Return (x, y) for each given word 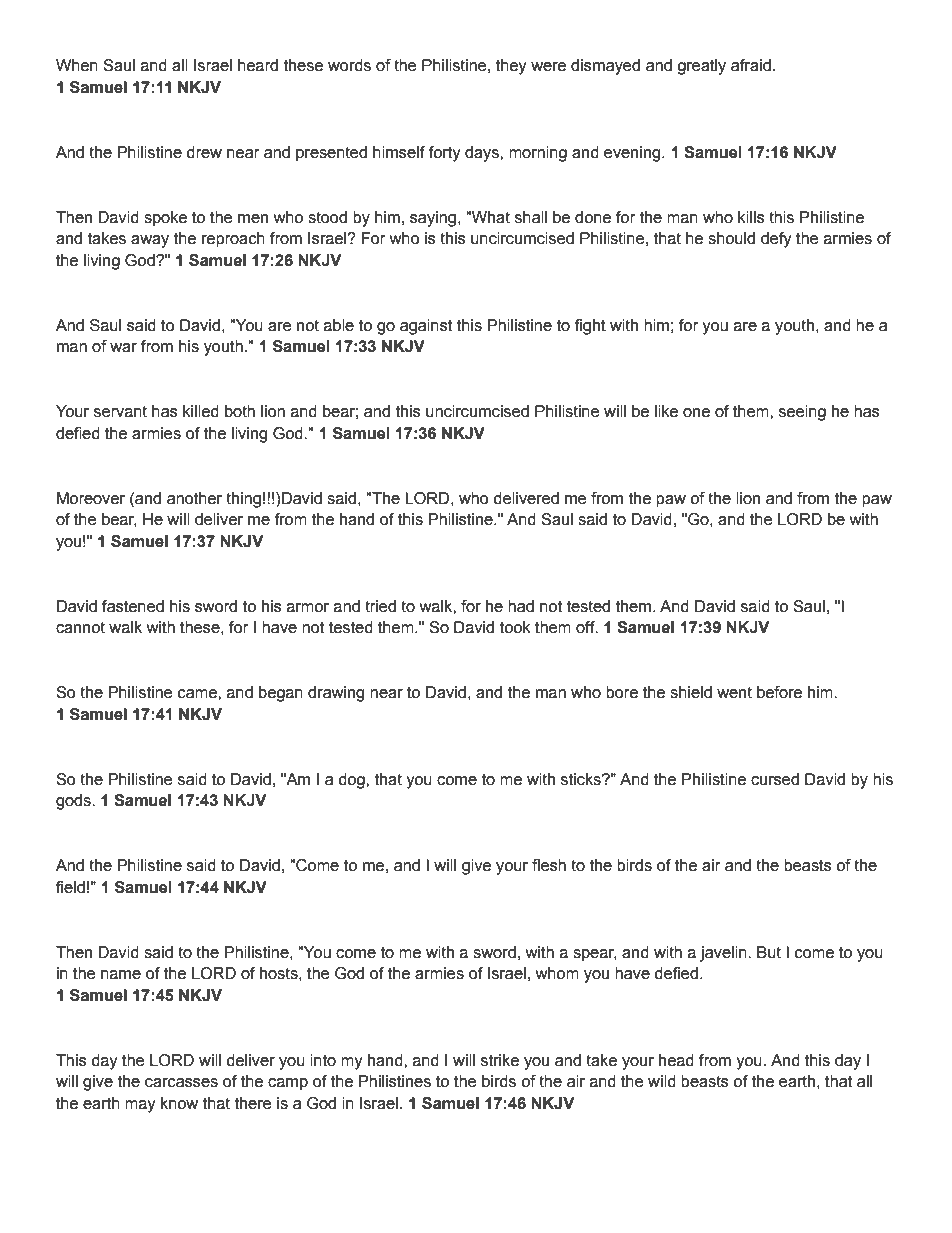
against (426, 327)
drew (204, 152)
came (198, 694)
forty (445, 154)
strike (500, 1060)
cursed (775, 779)
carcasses (181, 1083)
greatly (701, 67)
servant (120, 411)
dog (352, 781)
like (666, 411)
